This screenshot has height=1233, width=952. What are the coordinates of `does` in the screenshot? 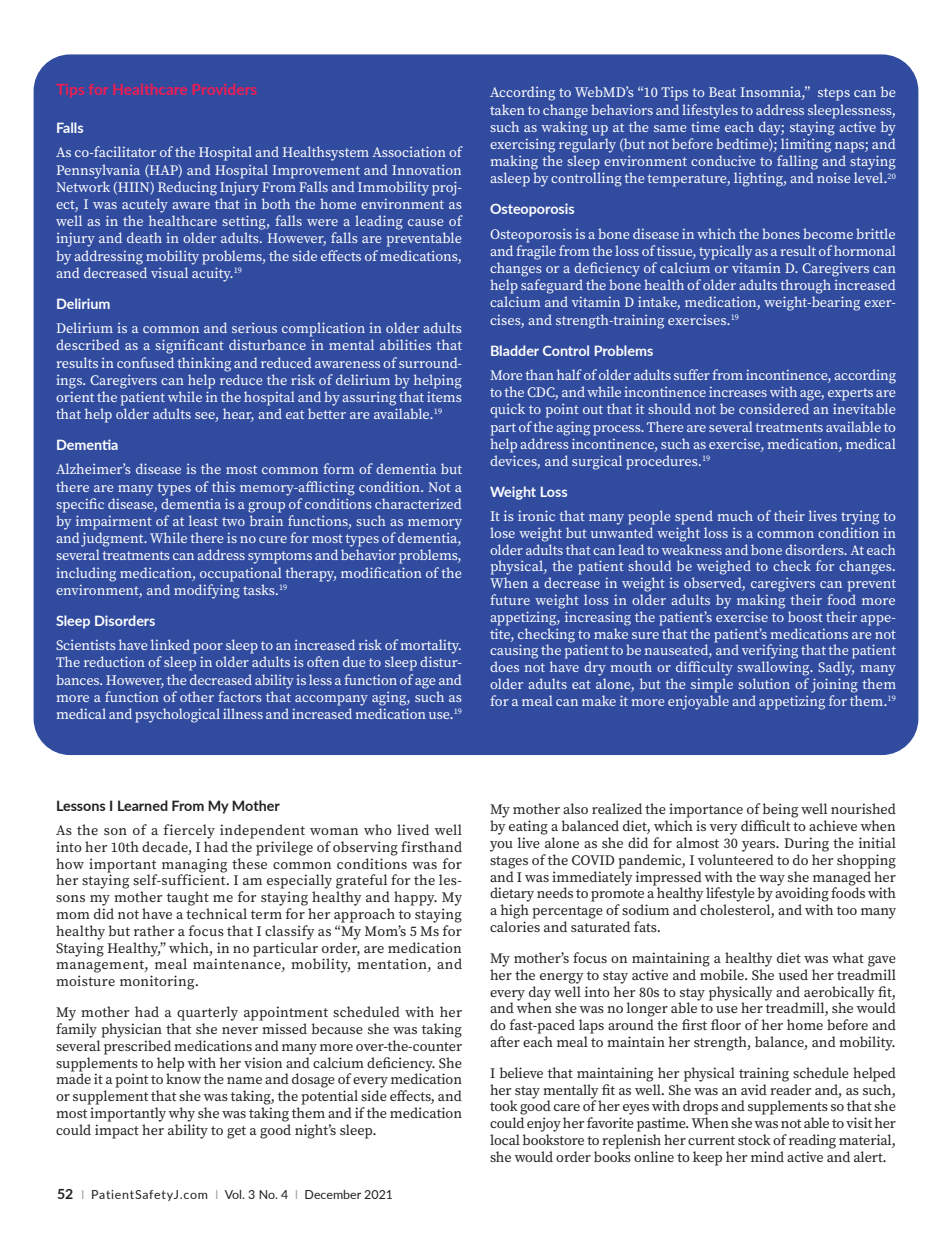 It's located at (504, 666).
